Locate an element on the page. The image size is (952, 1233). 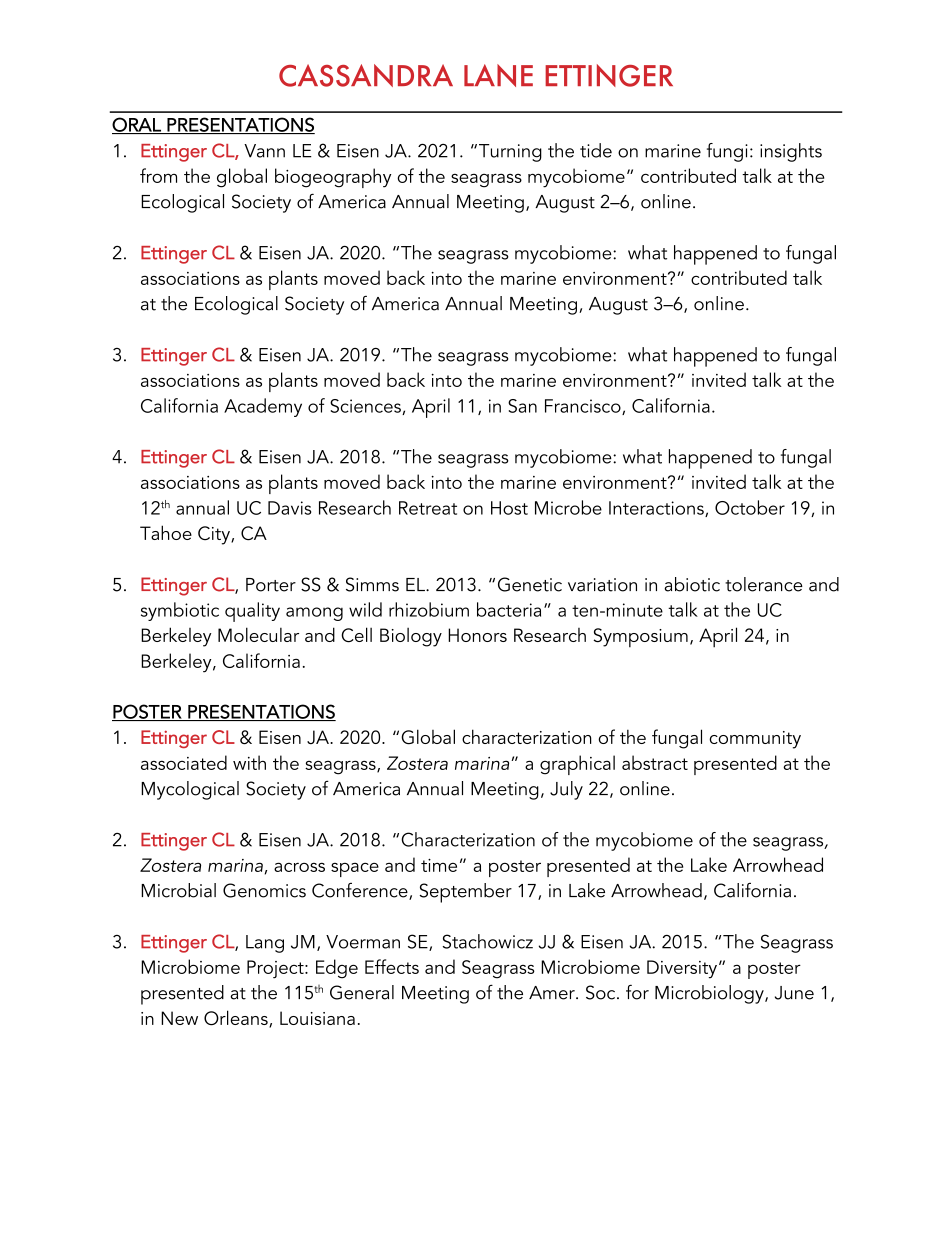
community is located at coordinates (755, 740).
